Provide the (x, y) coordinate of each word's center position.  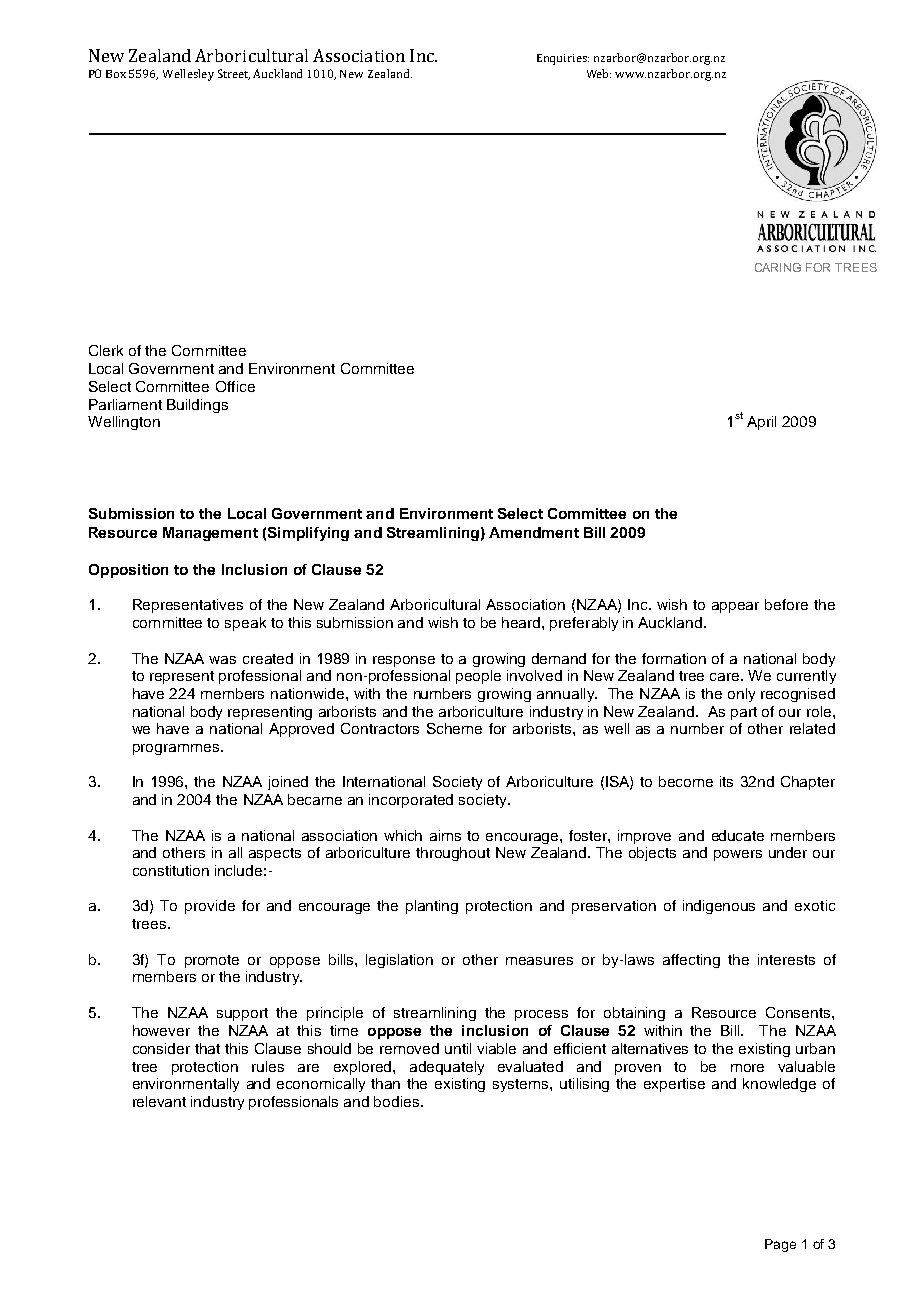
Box (116, 74)
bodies (398, 1101)
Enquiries (563, 59)
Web (599, 73)
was (222, 660)
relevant (159, 1101)
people (478, 677)
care (726, 677)
